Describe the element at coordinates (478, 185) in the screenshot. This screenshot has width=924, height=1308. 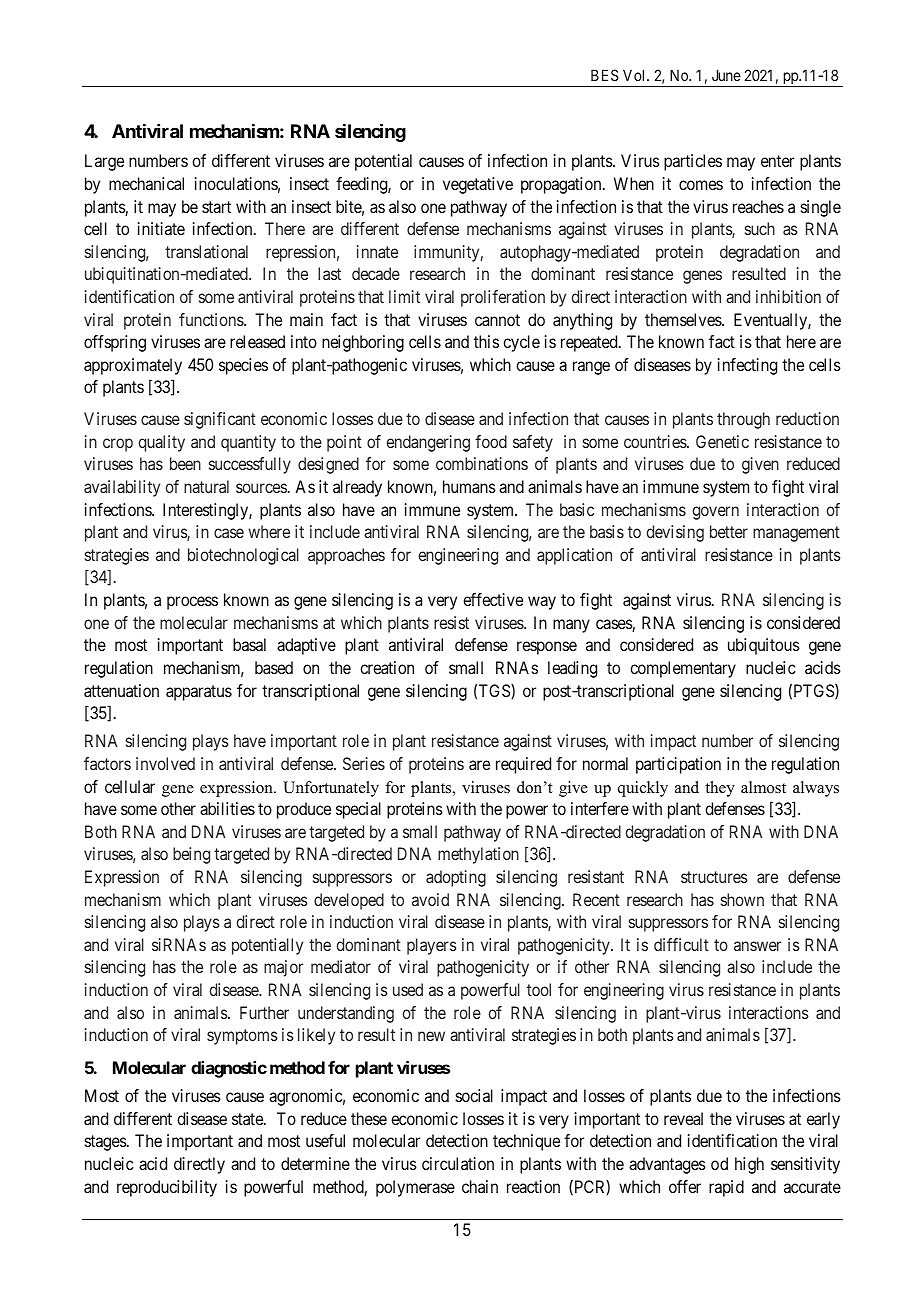
I see `vegetative` at that location.
